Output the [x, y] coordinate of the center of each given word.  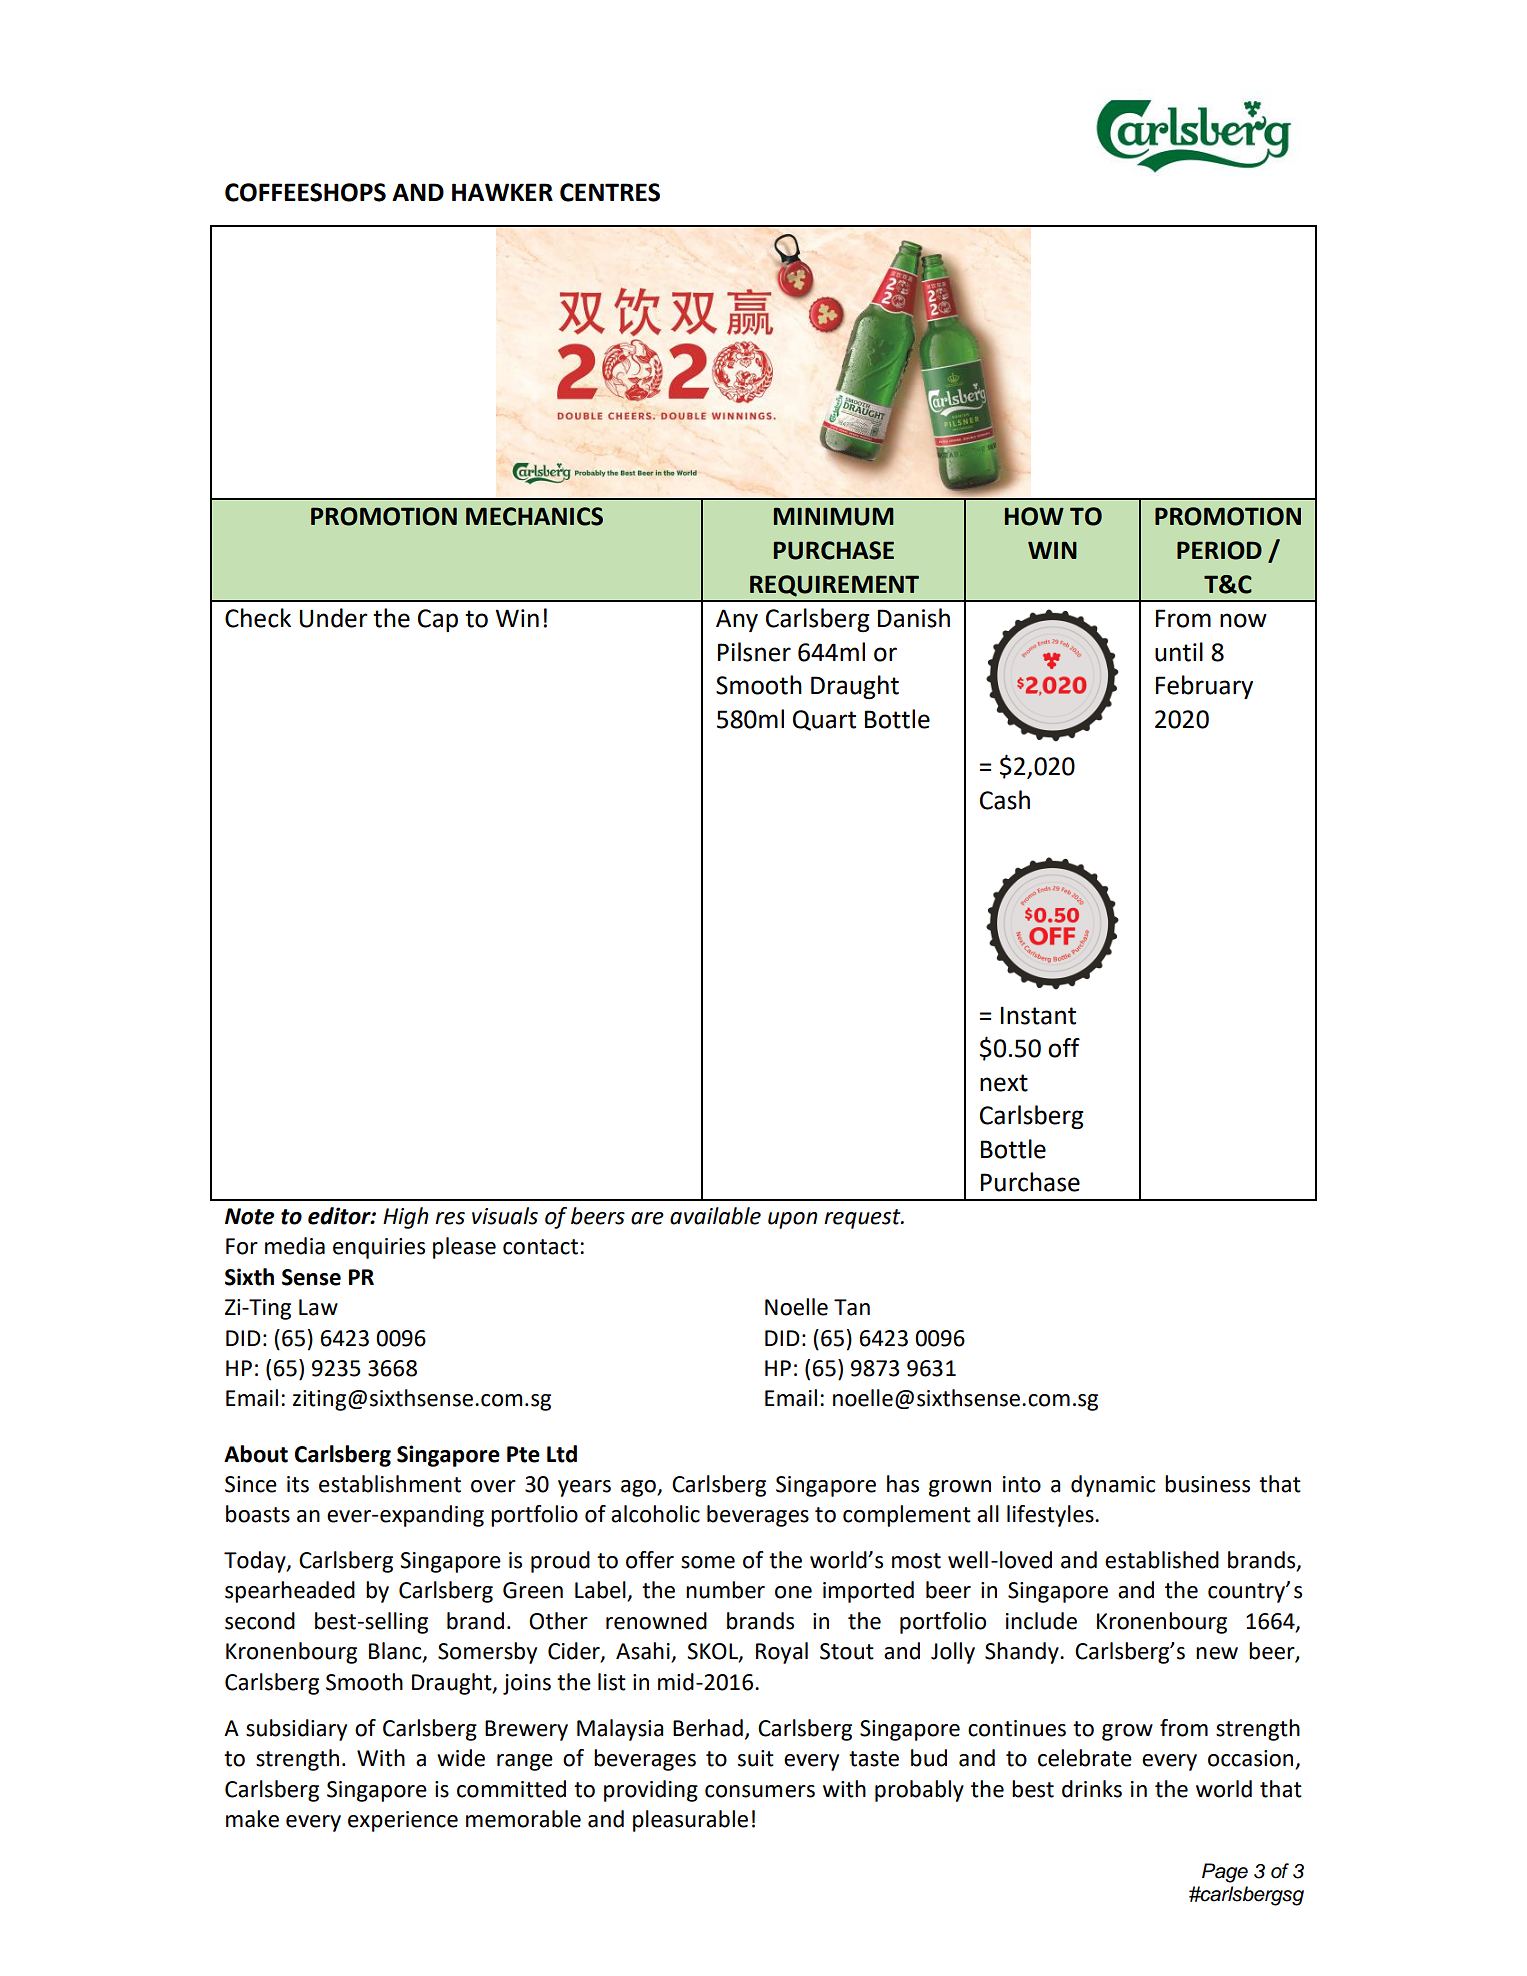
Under [334, 618]
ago [639, 1488]
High [406, 1218]
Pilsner [754, 652]
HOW [1034, 516]
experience [403, 1821]
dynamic [1113, 1486]
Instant [1038, 1015]
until [1179, 652]
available [715, 1216]
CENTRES [610, 192]
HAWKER [502, 192]
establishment [390, 1484]
